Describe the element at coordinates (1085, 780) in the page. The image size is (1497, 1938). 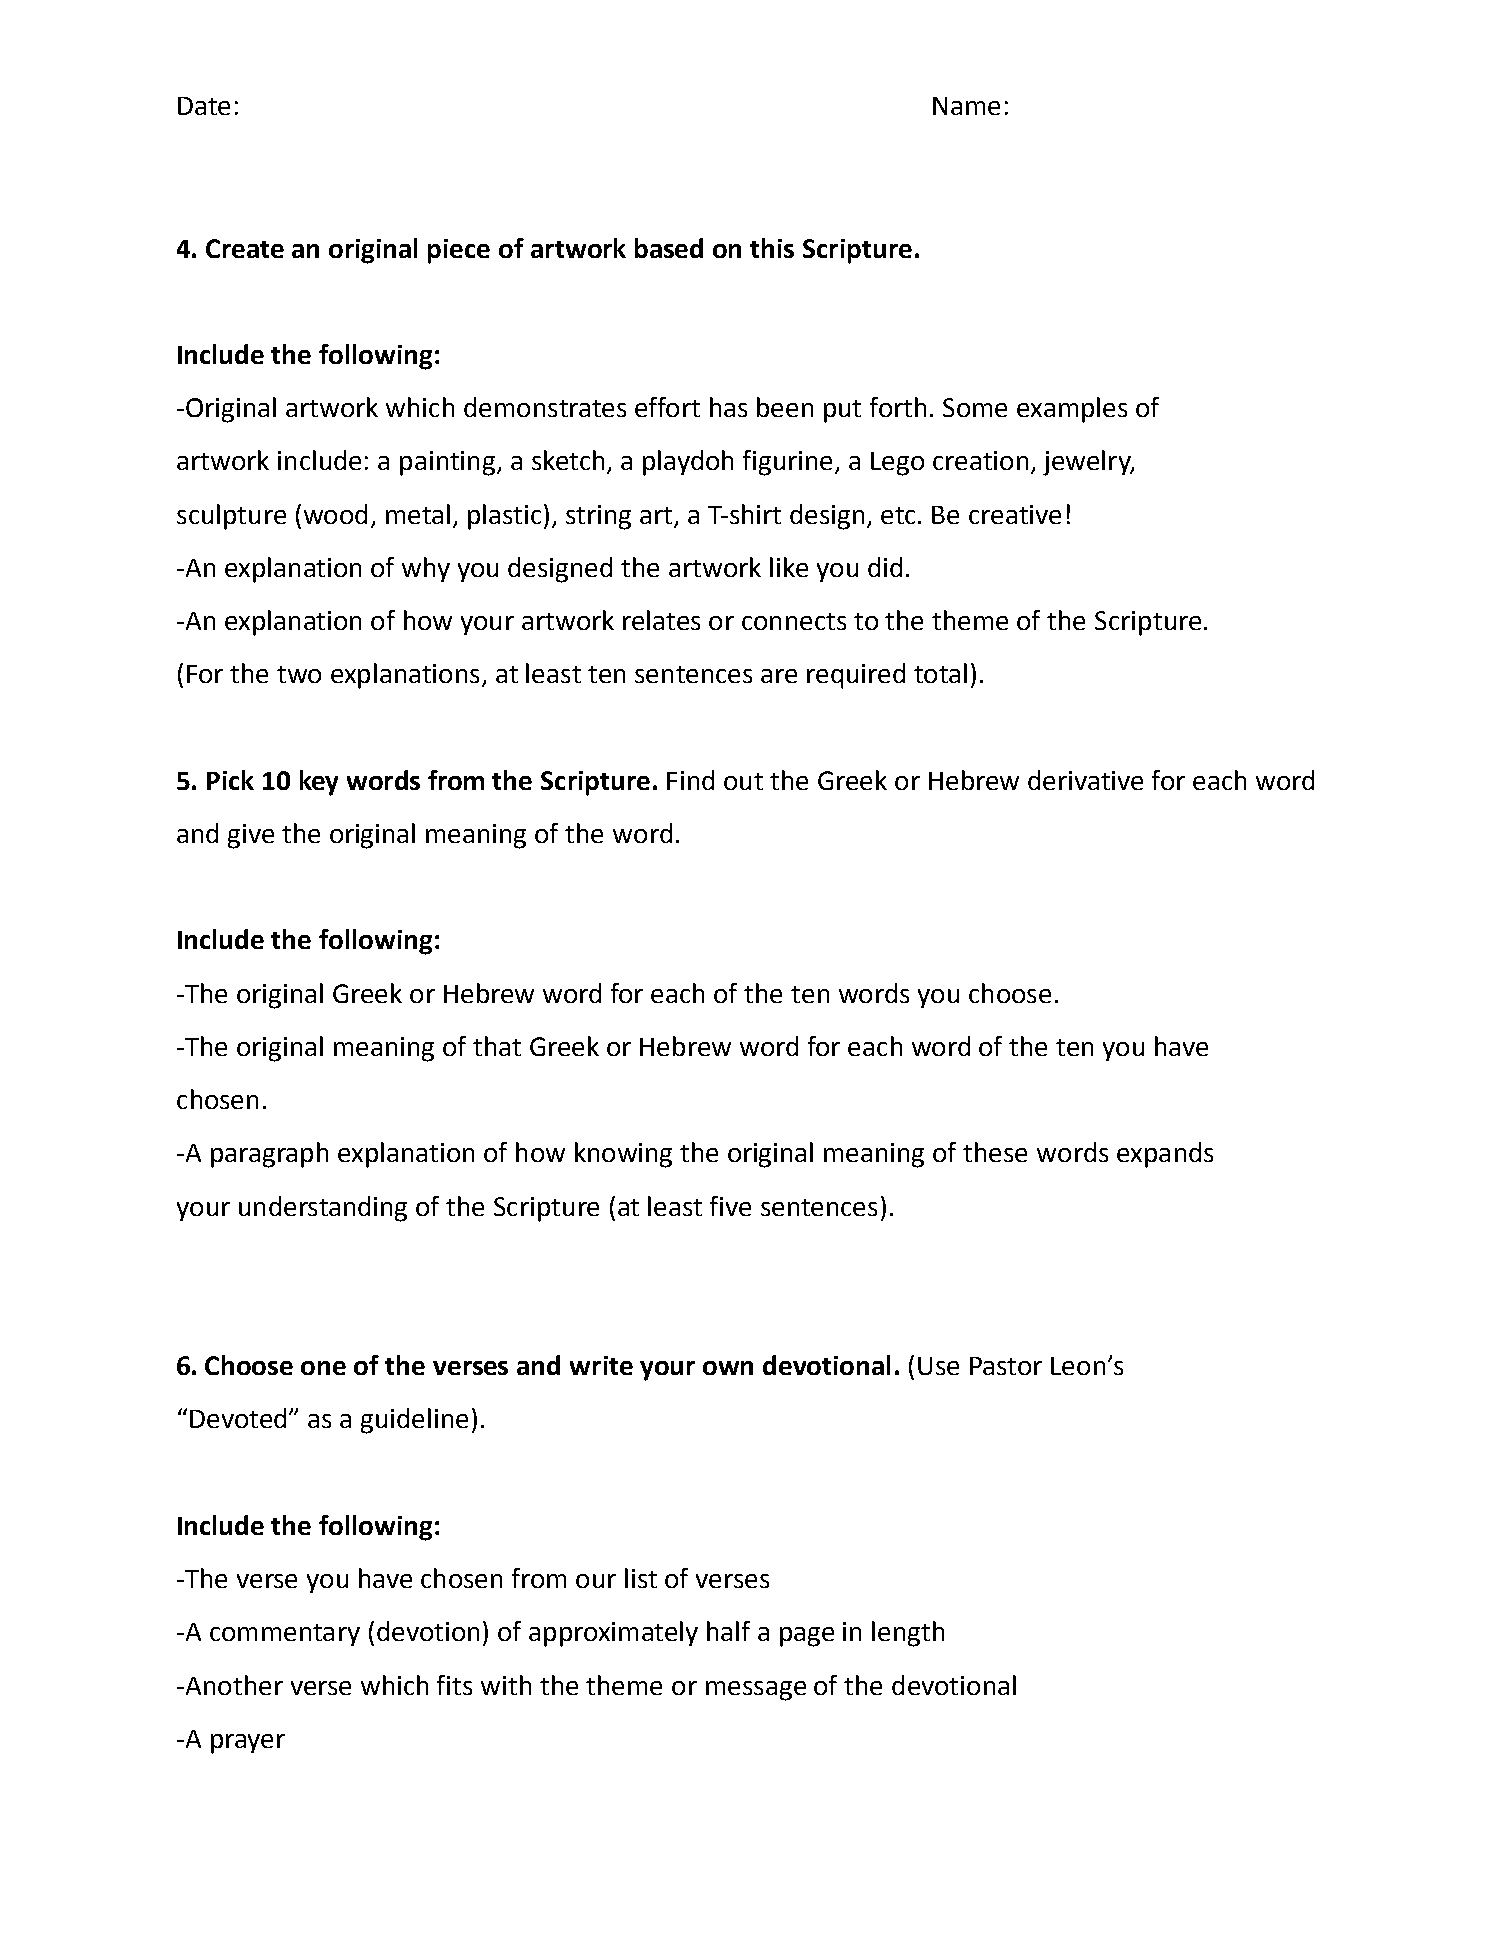
I see `derivative` at that location.
